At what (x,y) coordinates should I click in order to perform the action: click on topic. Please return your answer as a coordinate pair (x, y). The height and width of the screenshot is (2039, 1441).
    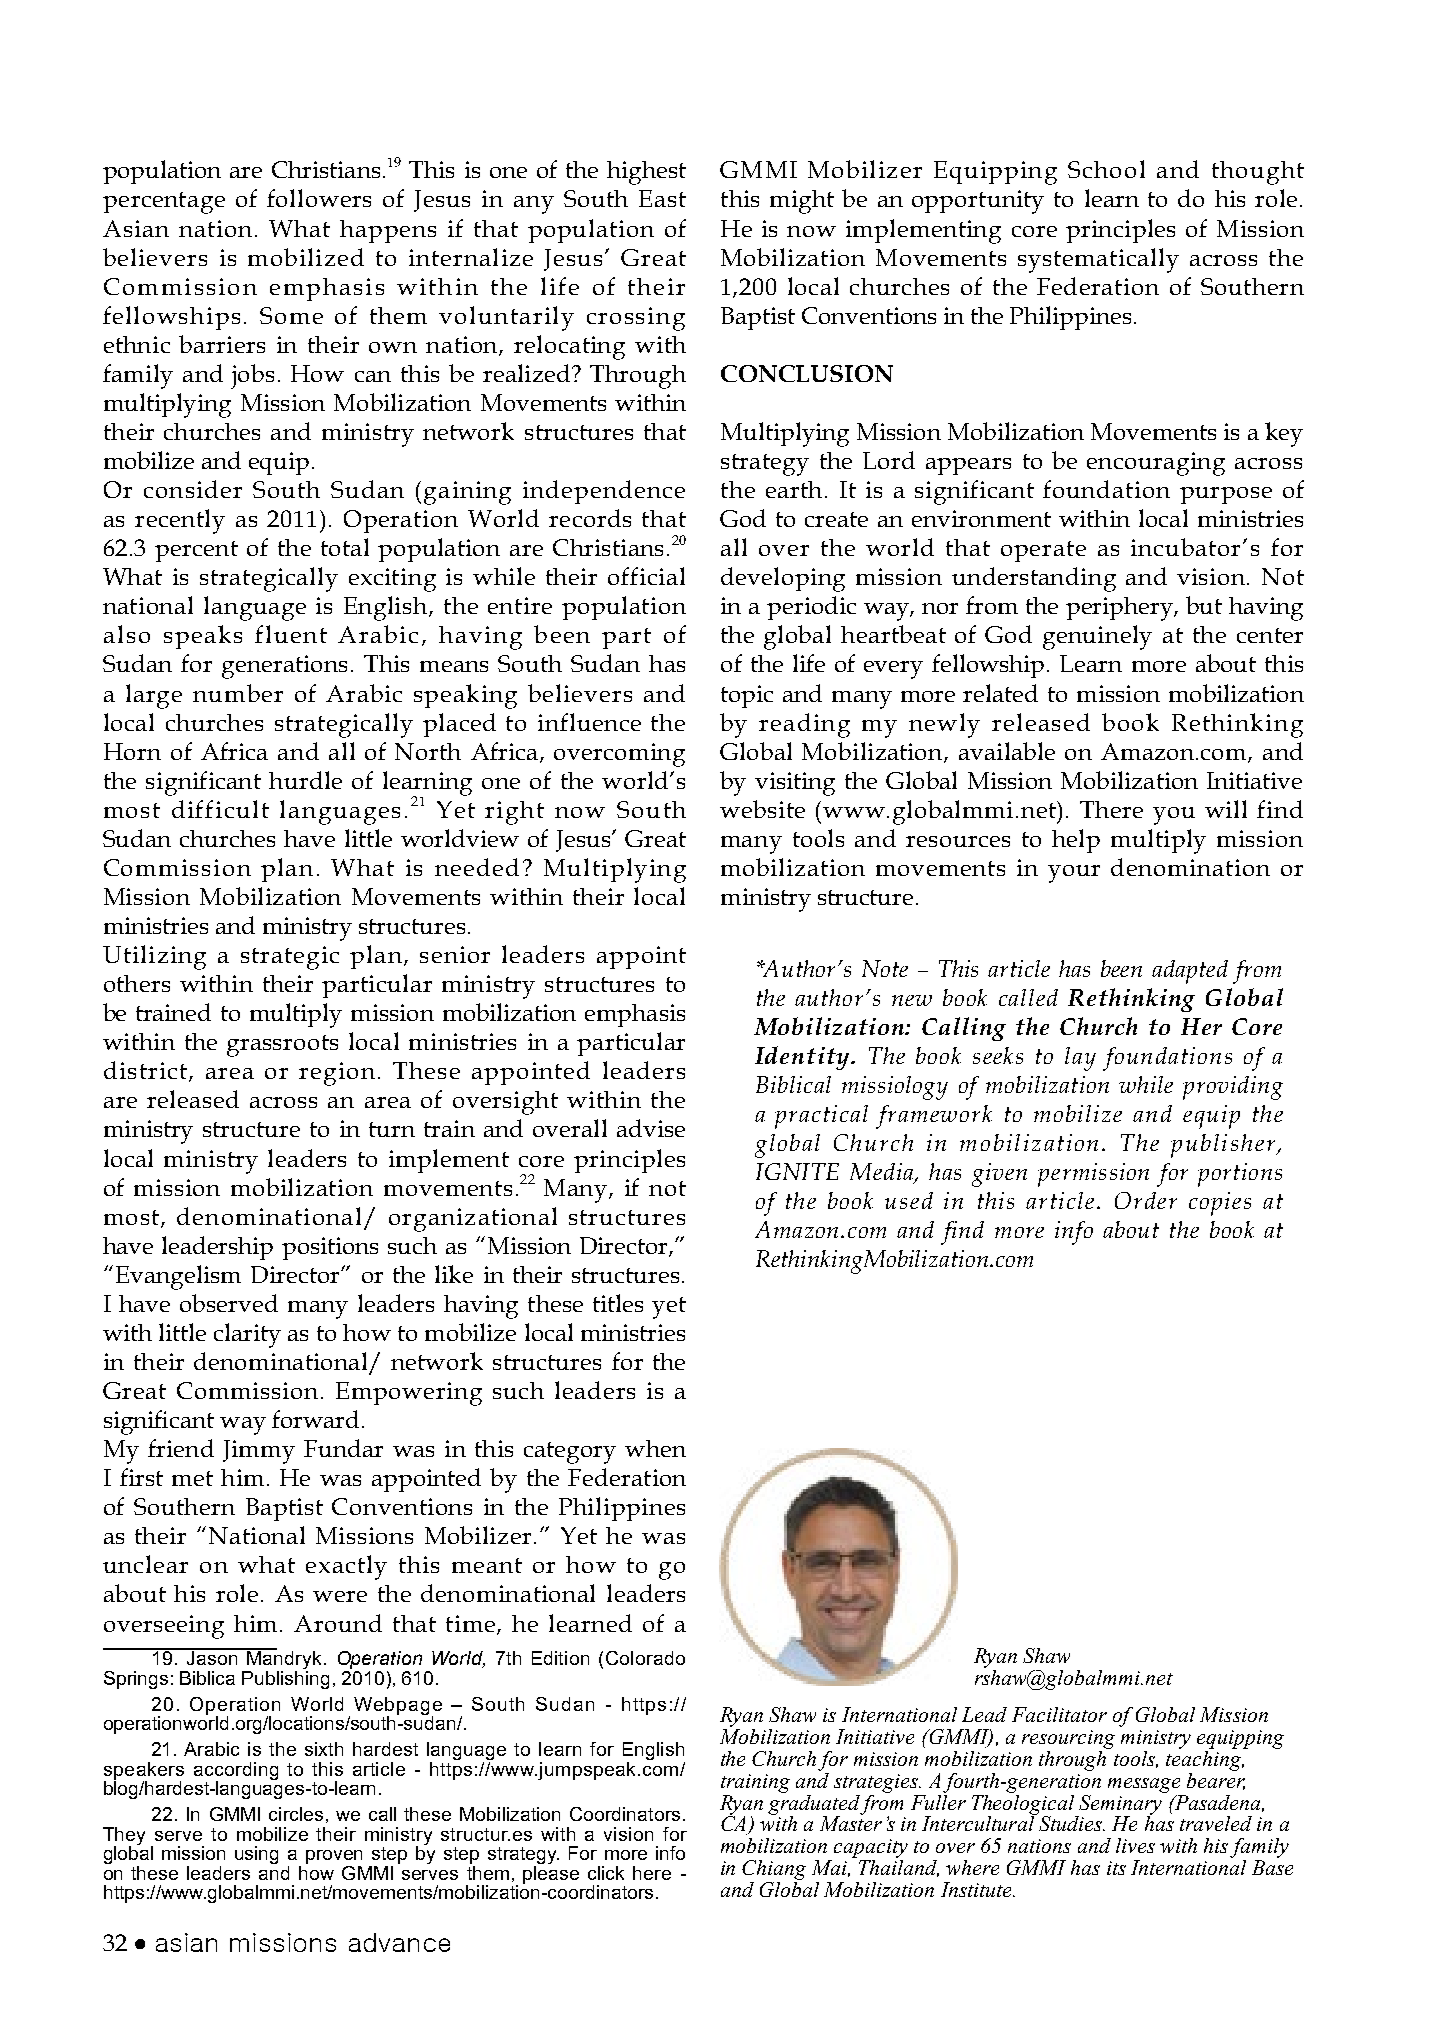
    Looking at the image, I should click on (747, 696).
